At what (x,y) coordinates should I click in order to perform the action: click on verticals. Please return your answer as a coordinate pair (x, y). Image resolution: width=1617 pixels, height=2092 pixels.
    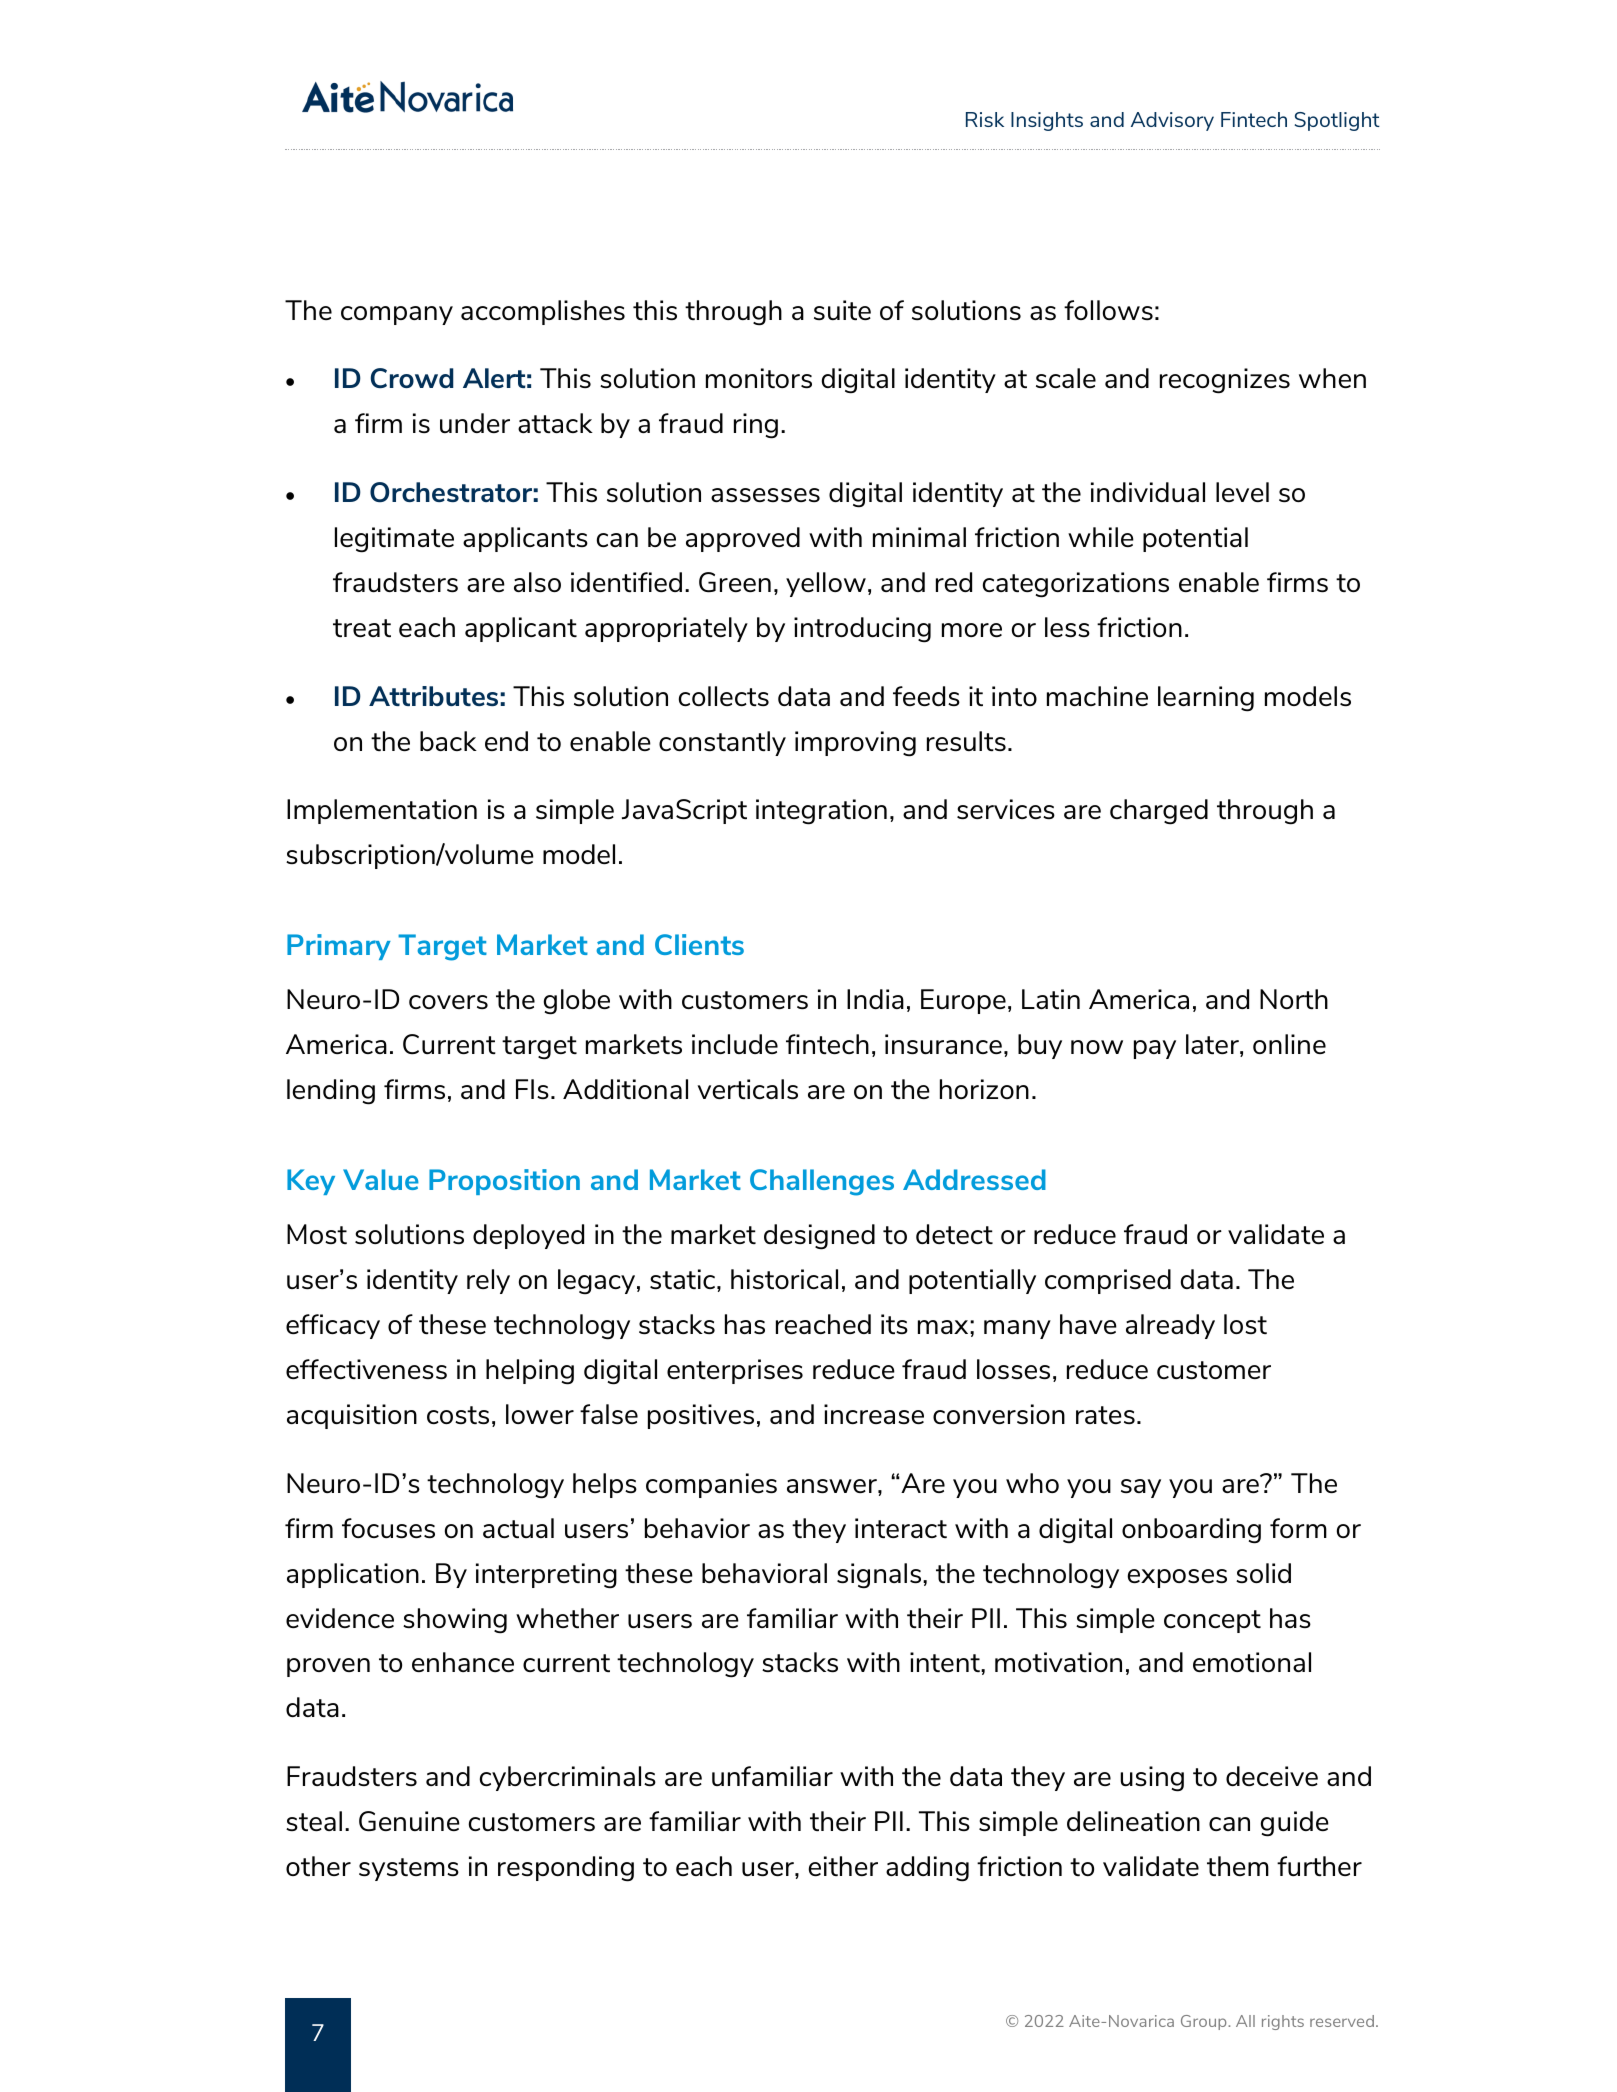
    Looking at the image, I should click on (747, 1089).
